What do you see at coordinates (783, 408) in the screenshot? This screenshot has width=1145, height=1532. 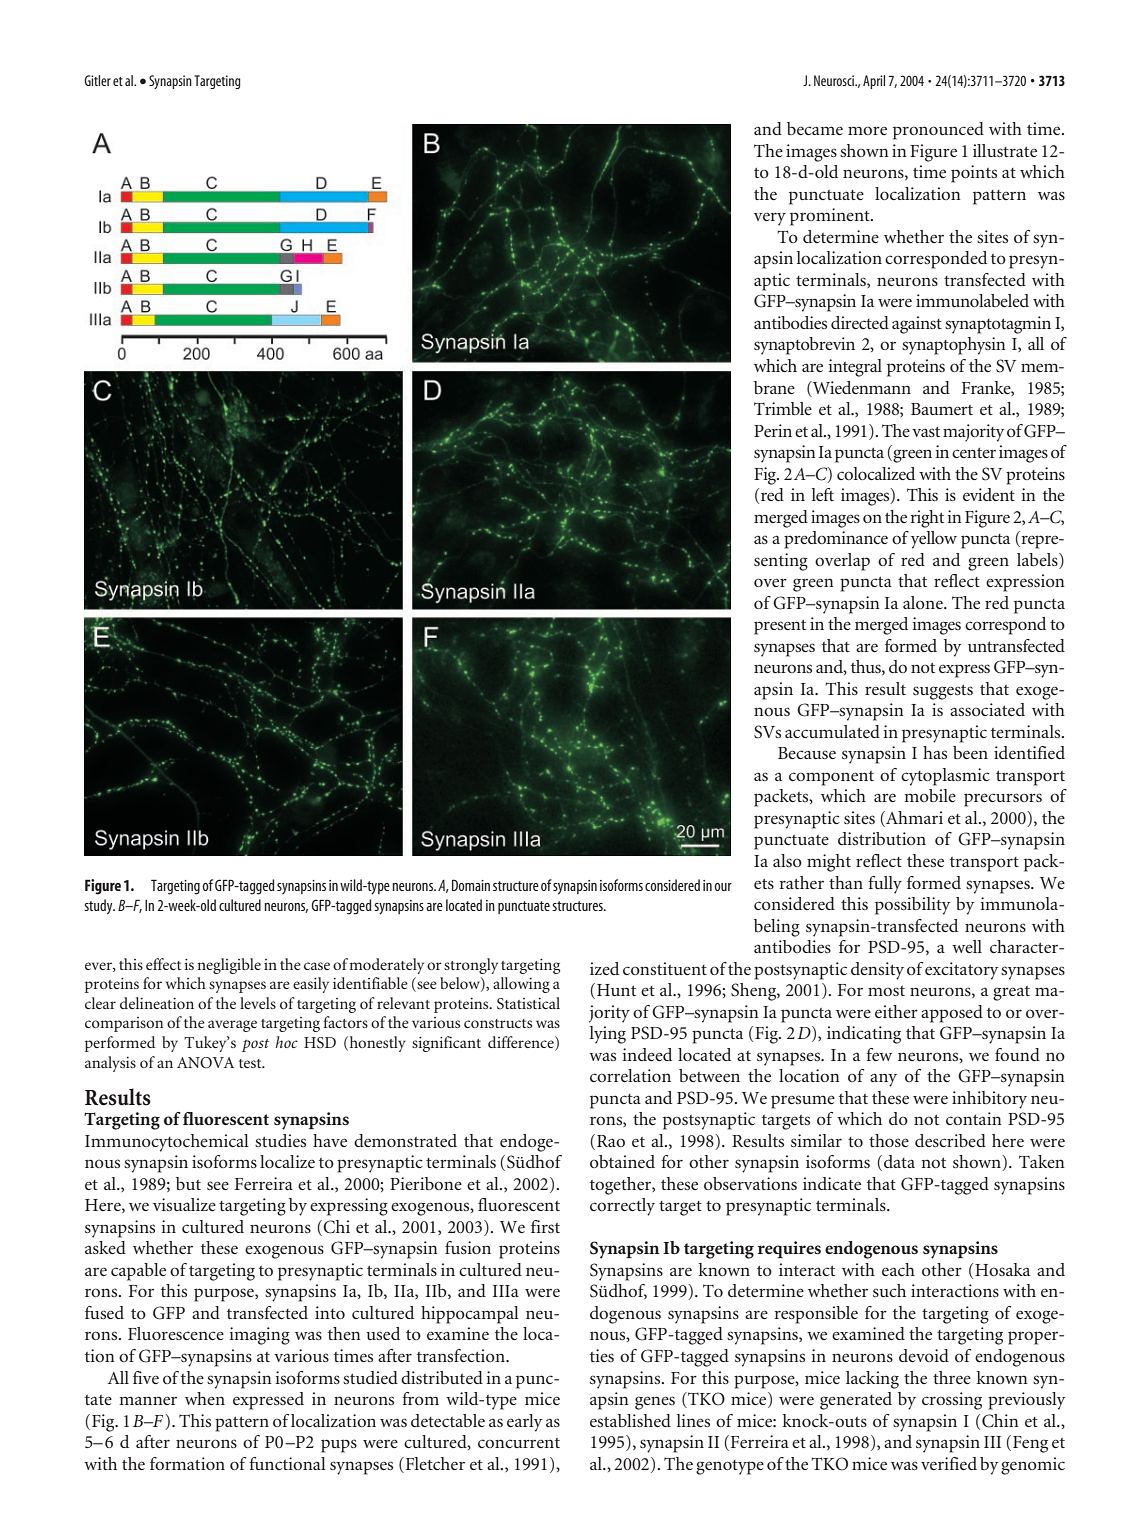 I see `Trimble` at bounding box center [783, 408].
